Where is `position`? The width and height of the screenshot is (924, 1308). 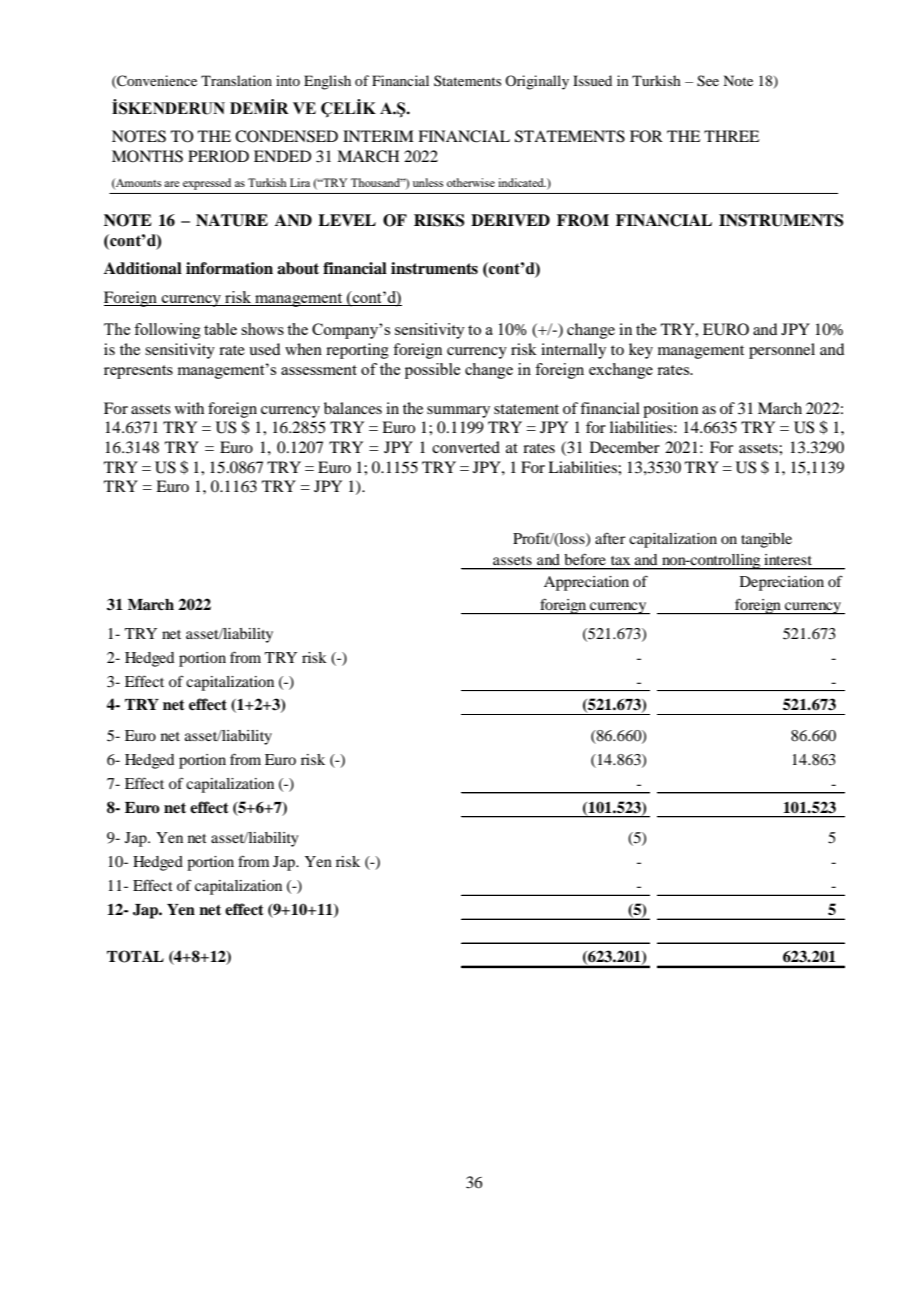 position is located at coordinates (670, 410).
